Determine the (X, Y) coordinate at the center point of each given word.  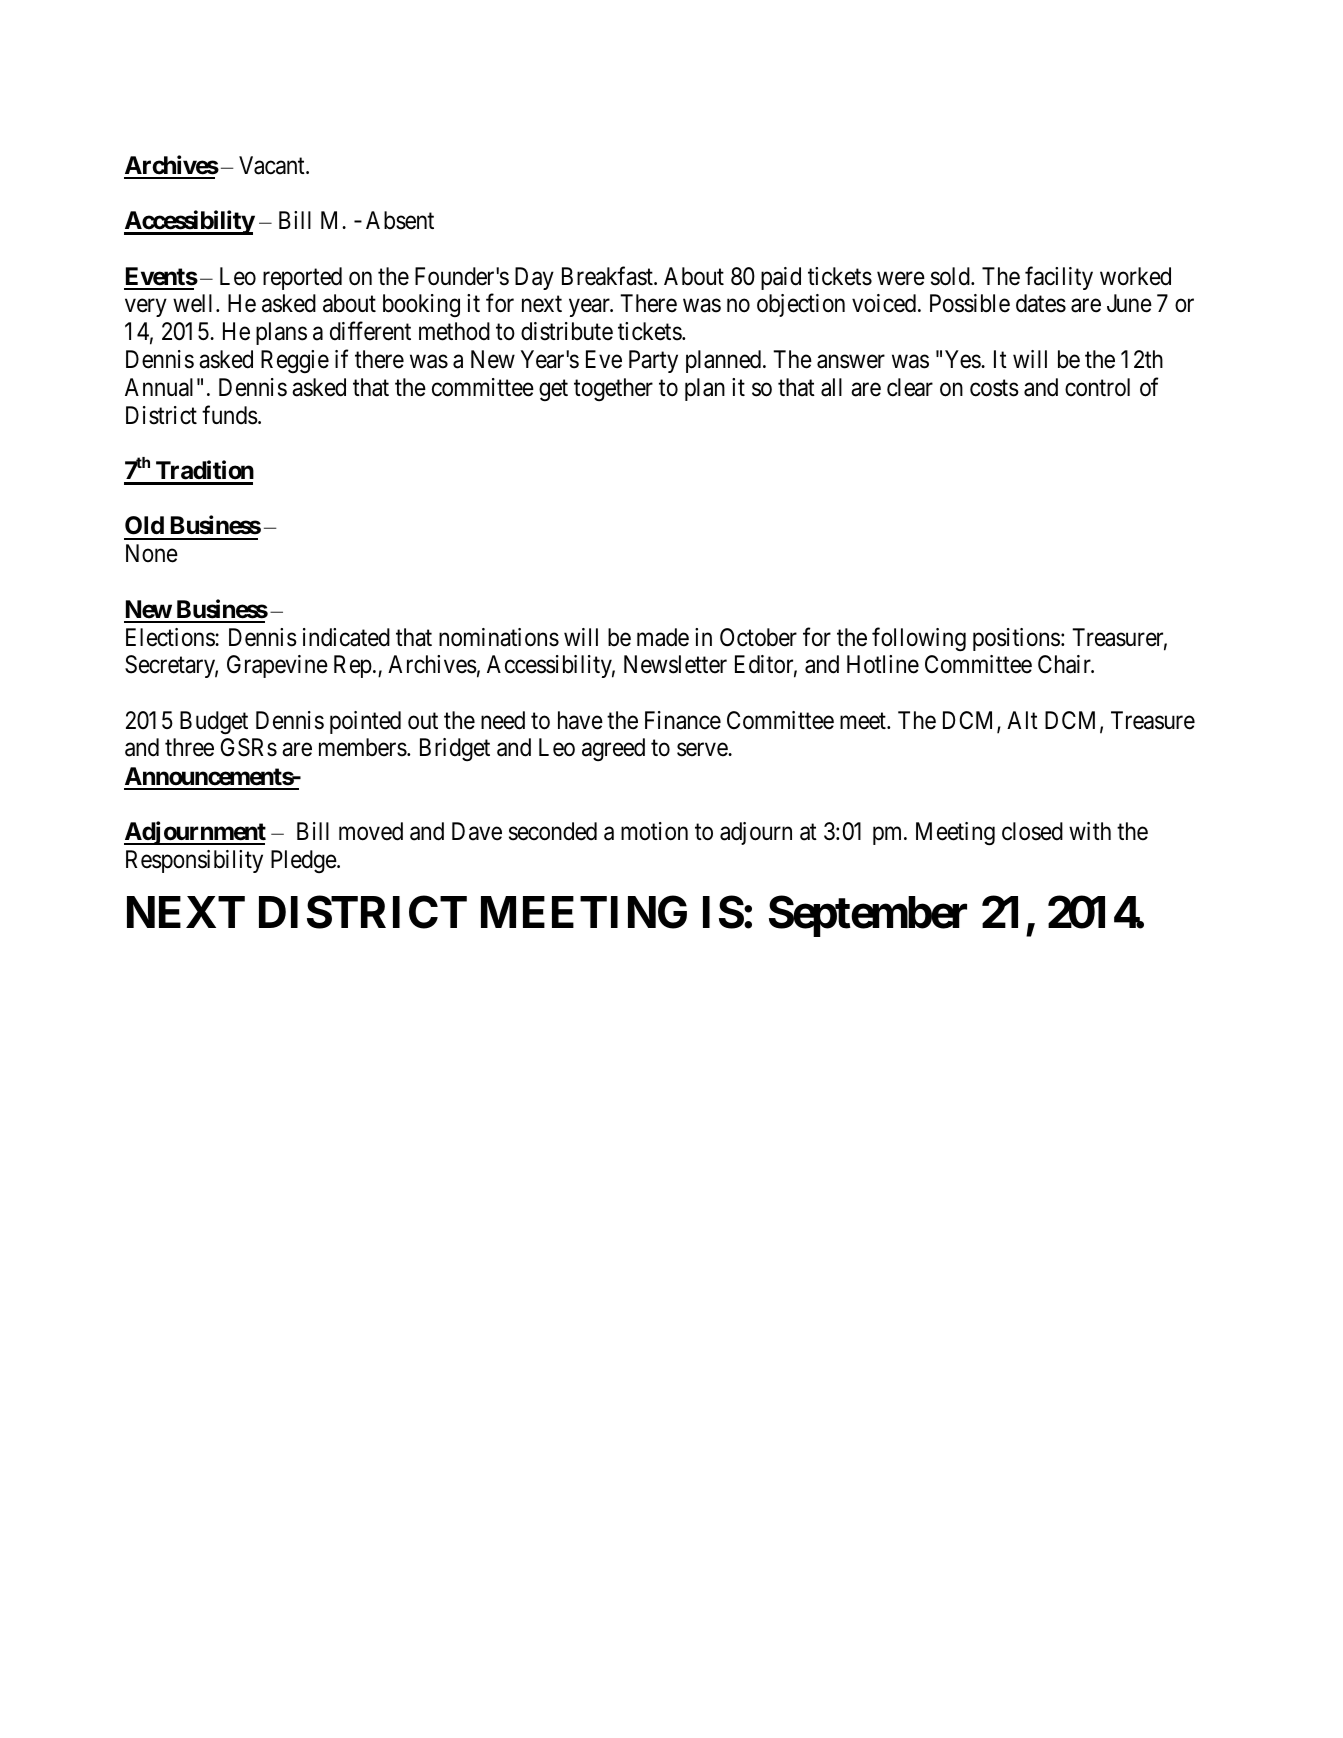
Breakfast (608, 276)
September (868, 916)
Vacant (273, 165)
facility (1059, 278)
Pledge (304, 861)
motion (654, 831)
